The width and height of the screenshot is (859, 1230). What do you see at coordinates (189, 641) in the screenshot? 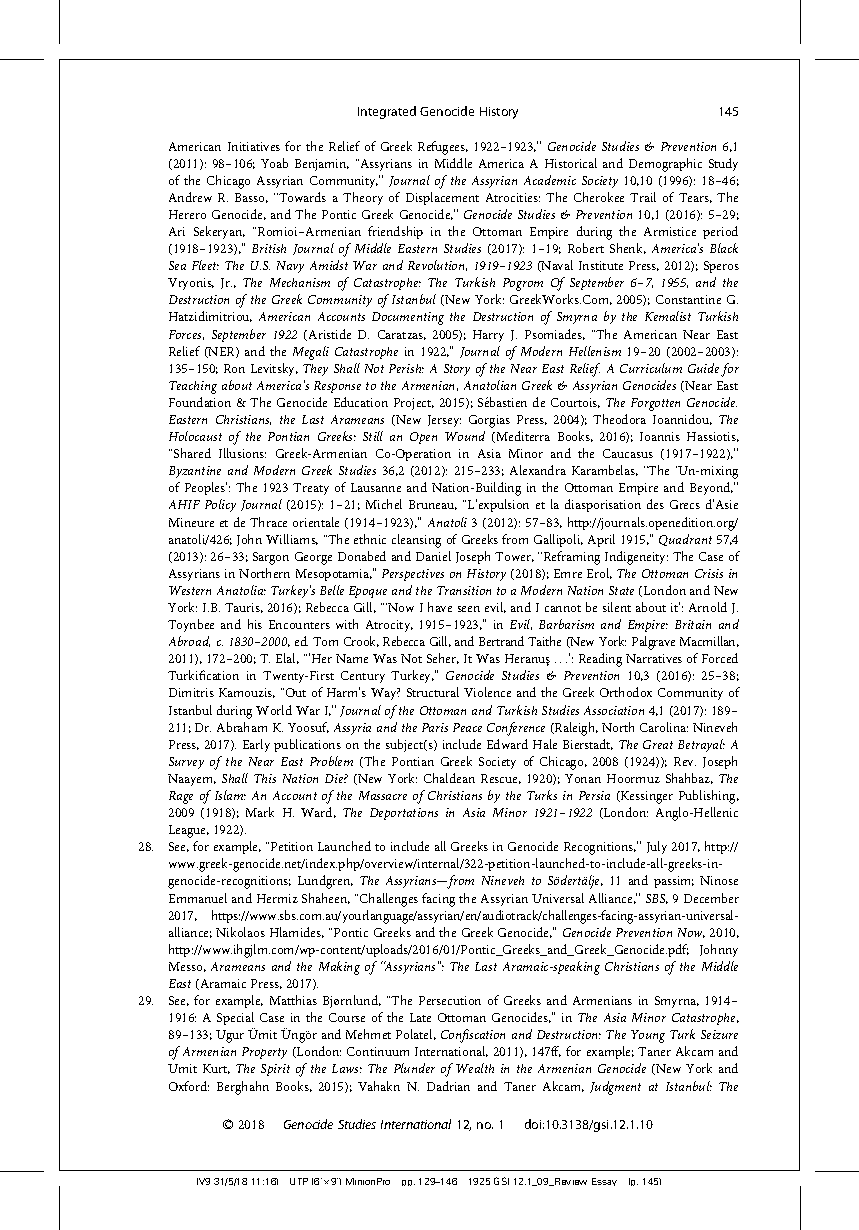
I see `Abroad` at bounding box center [189, 641].
